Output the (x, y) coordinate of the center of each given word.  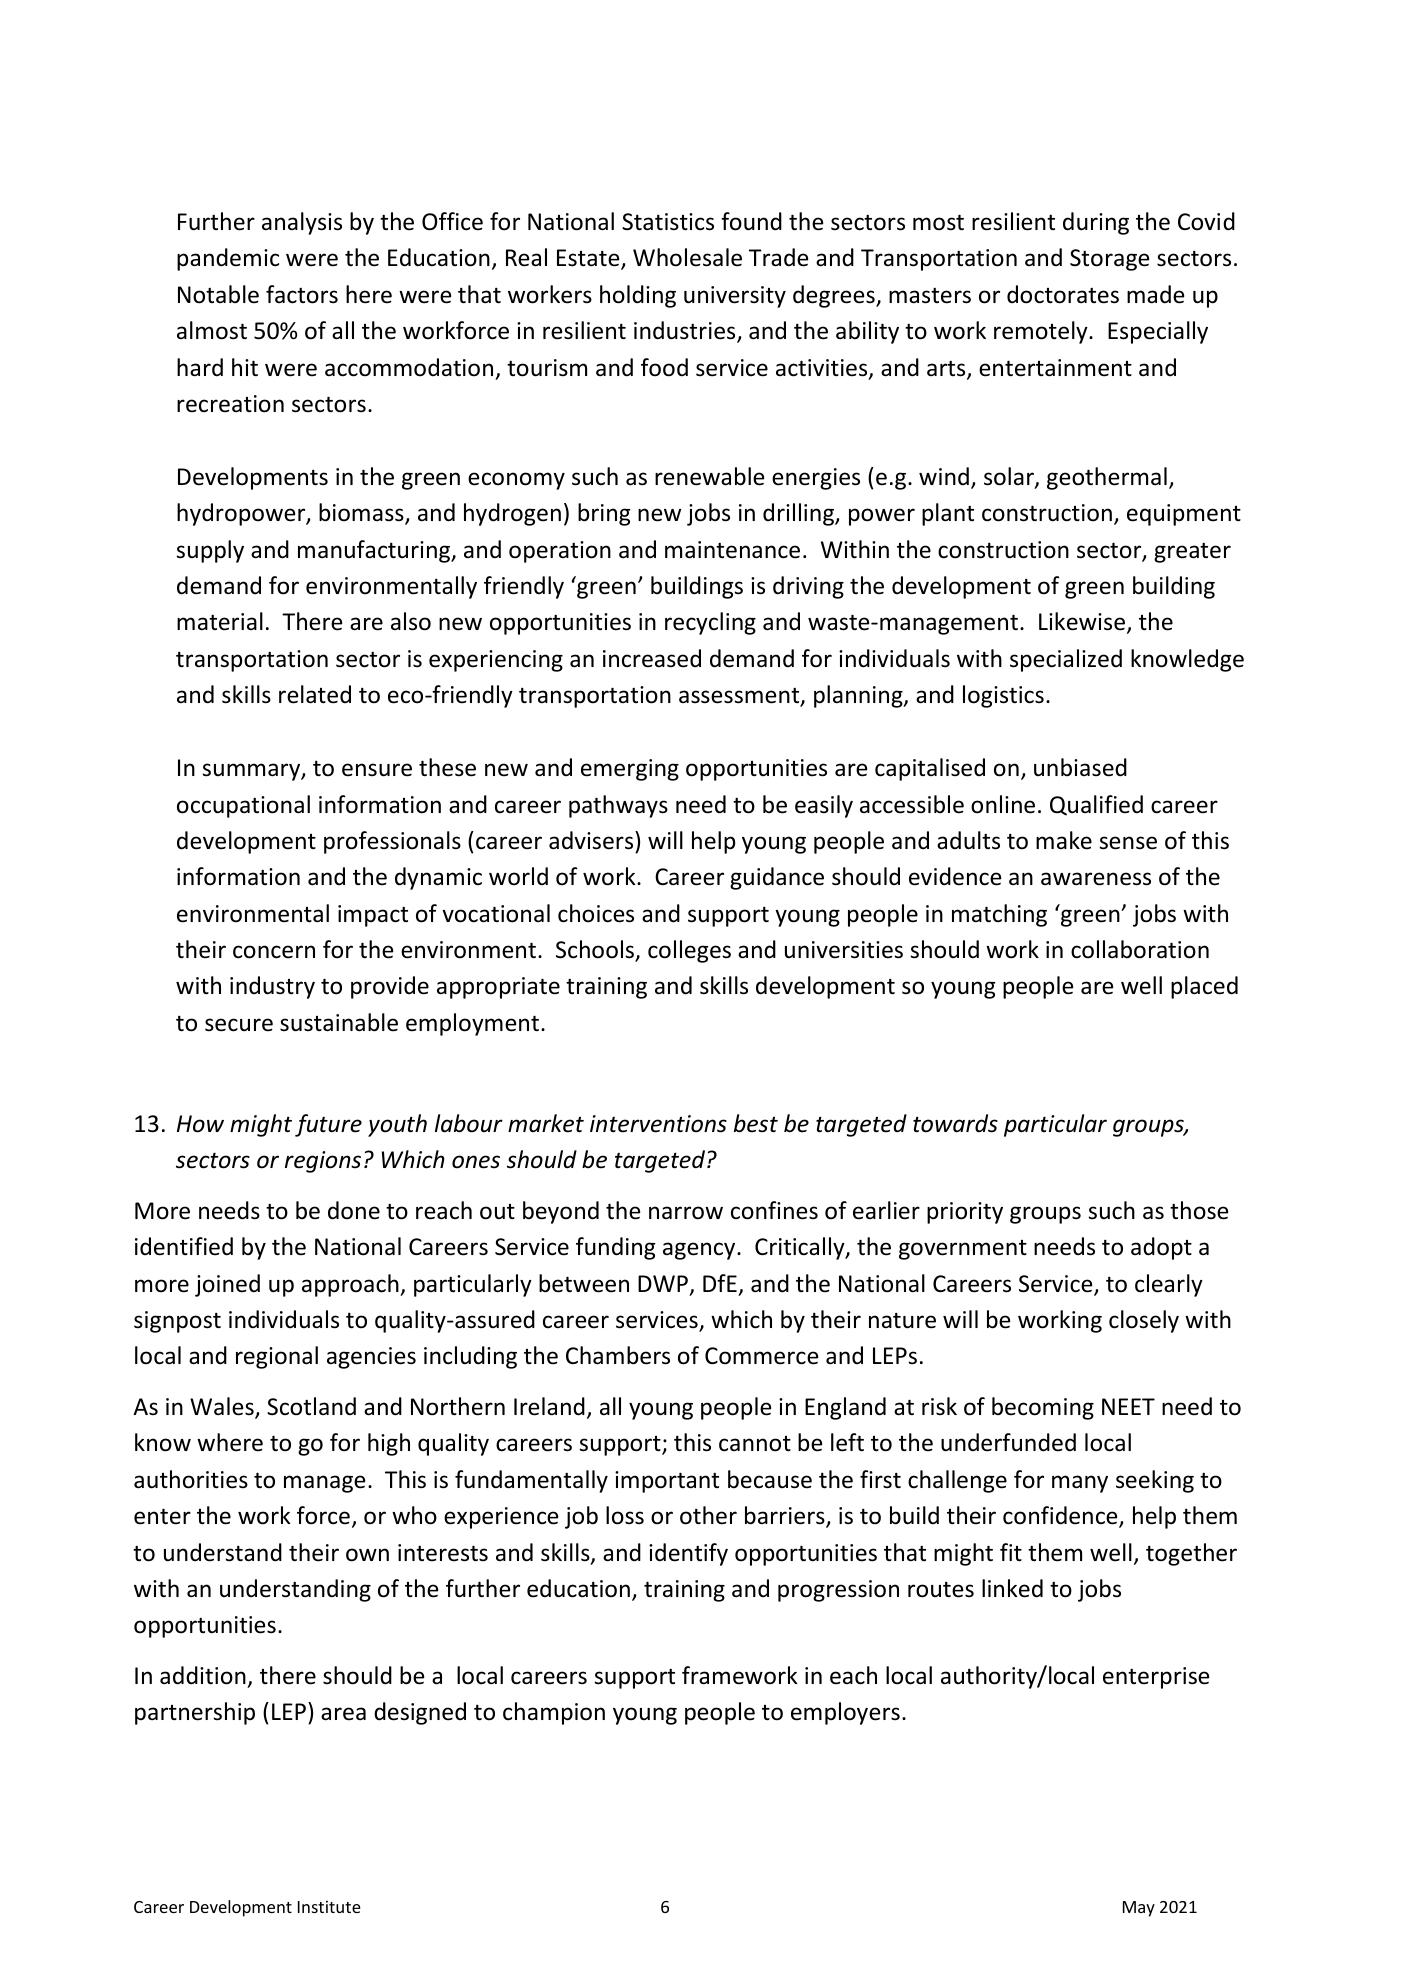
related (315, 694)
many (1080, 1484)
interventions (658, 1124)
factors (302, 294)
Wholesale (687, 257)
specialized (1066, 660)
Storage (1109, 260)
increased (652, 658)
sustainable (339, 1022)
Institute (329, 1907)
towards (955, 1123)
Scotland (311, 1406)
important (667, 1482)
